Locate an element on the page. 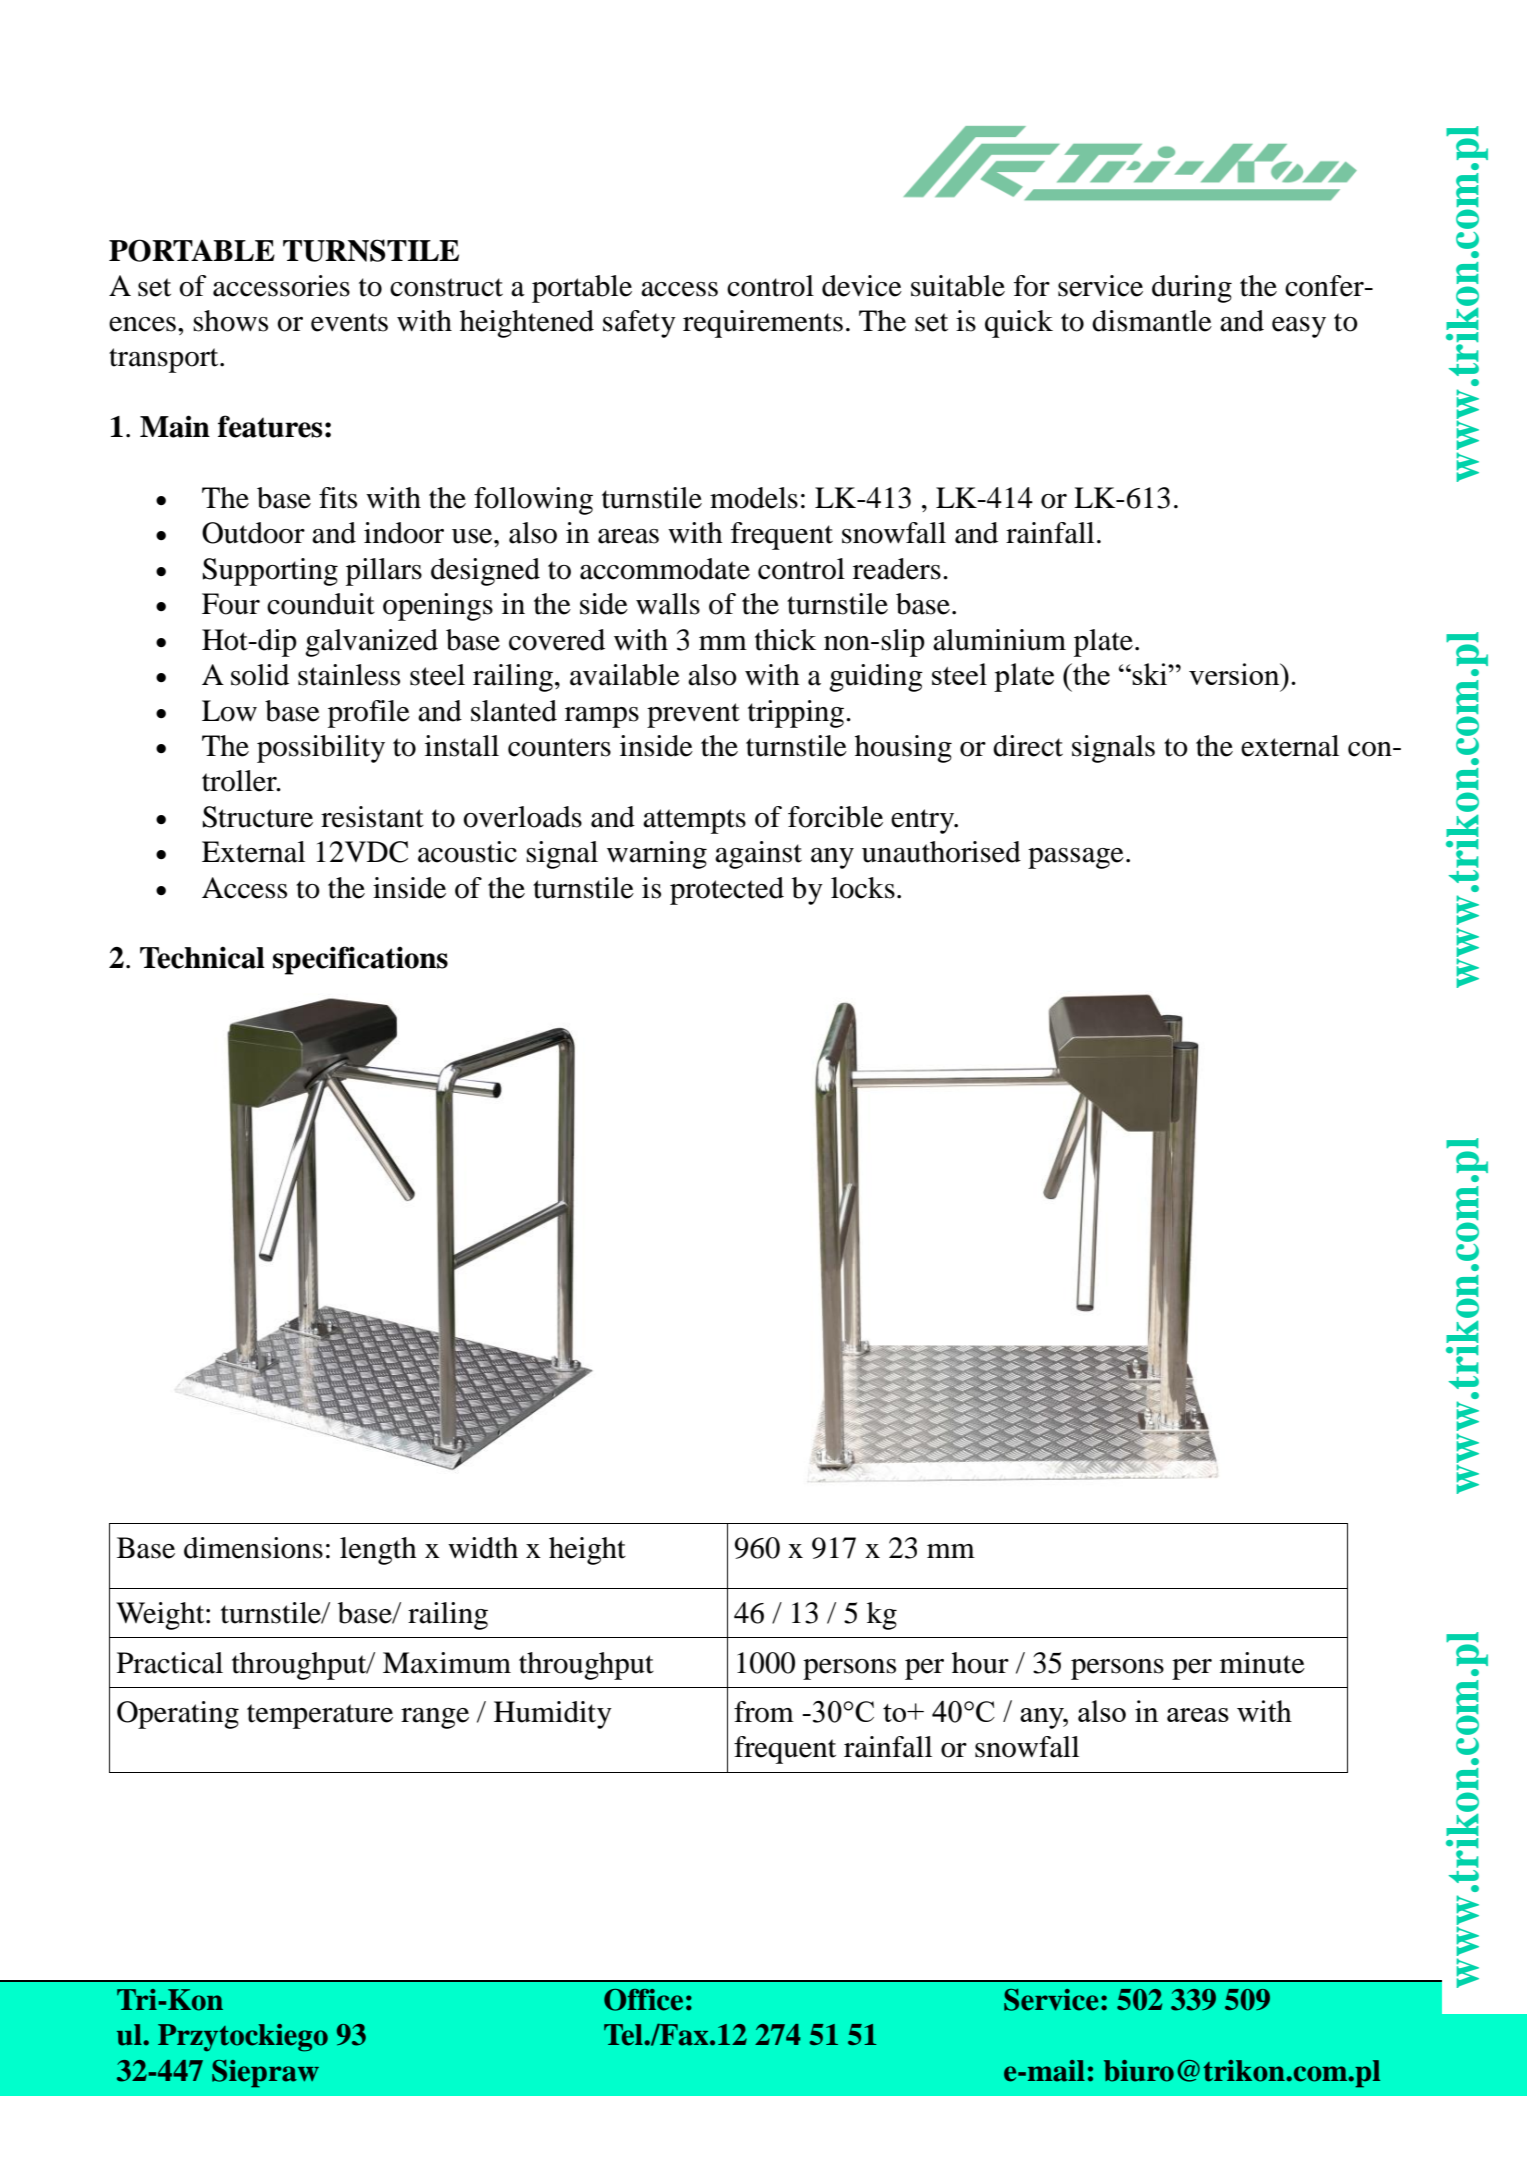 The width and height of the image is (1527, 2160). dismantle is located at coordinates (1152, 321).
